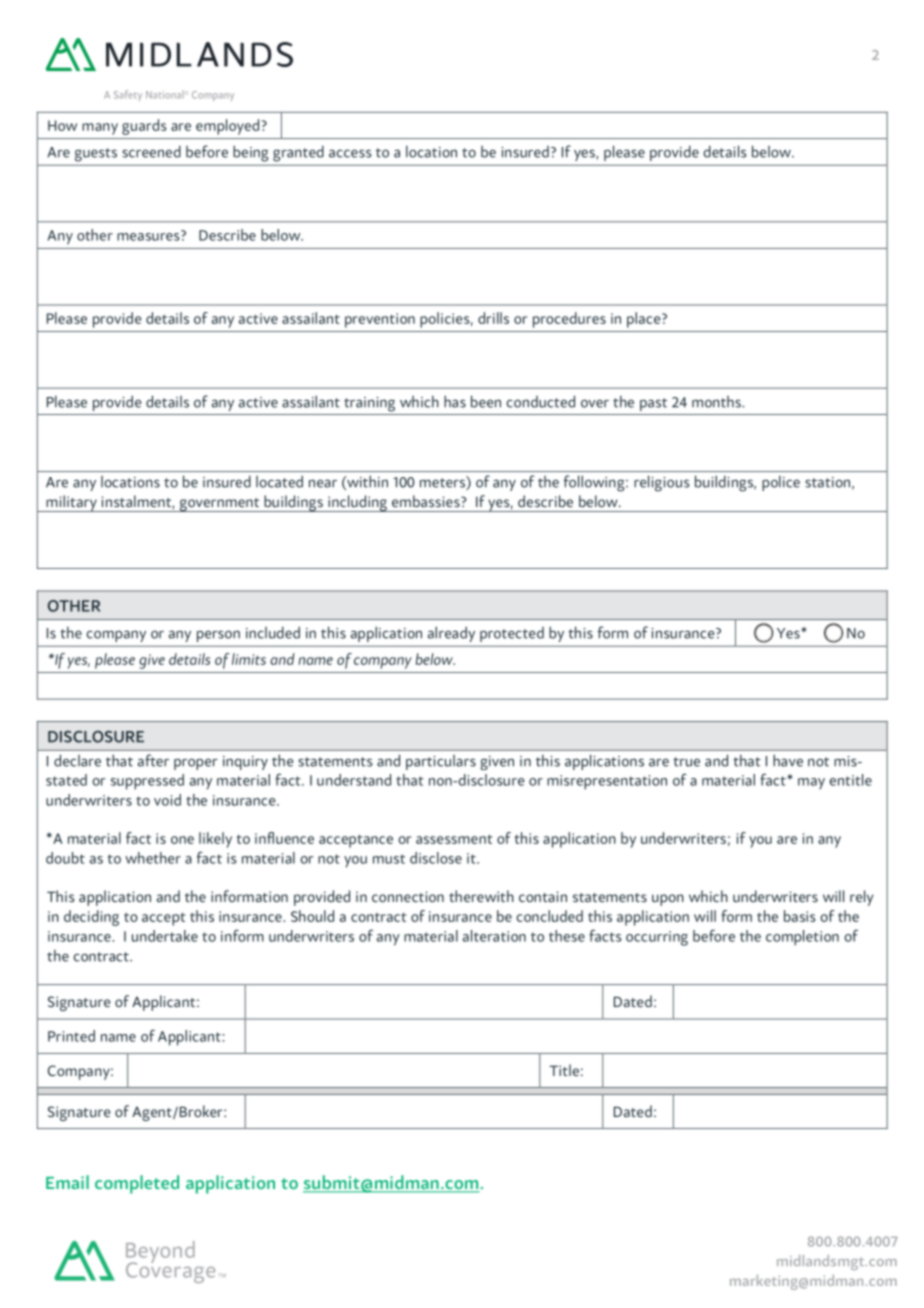  What do you see at coordinates (71, 503) in the page?
I see `military` at bounding box center [71, 503].
